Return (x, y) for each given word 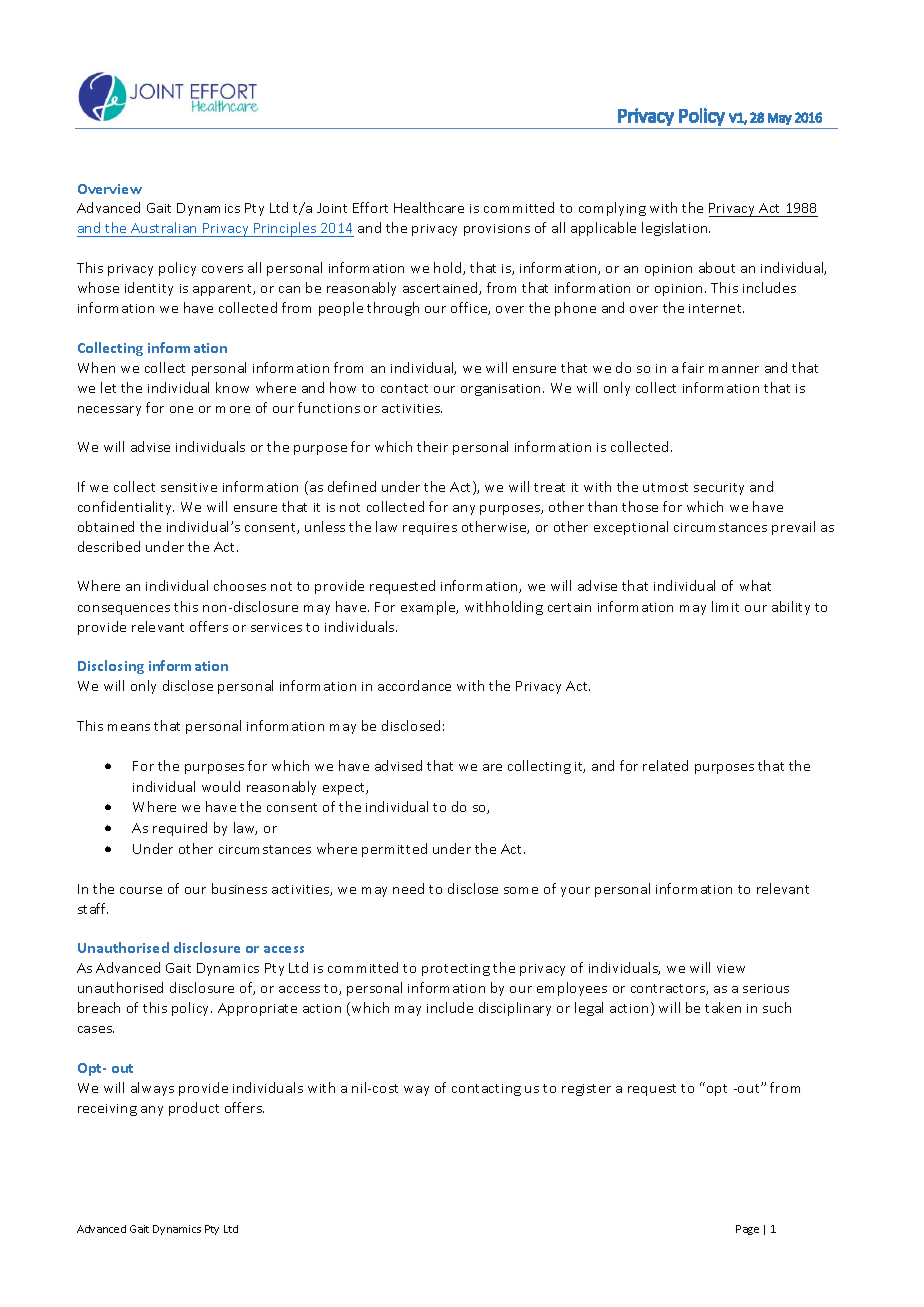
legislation (676, 229)
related (665, 765)
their (432, 446)
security (719, 489)
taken (723, 1007)
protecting (456, 970)
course (141, 890)
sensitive (189, 487)
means (129, 727)
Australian (163, 227)
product (194, 1109)
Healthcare (429, 207)
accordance (414, 685)
